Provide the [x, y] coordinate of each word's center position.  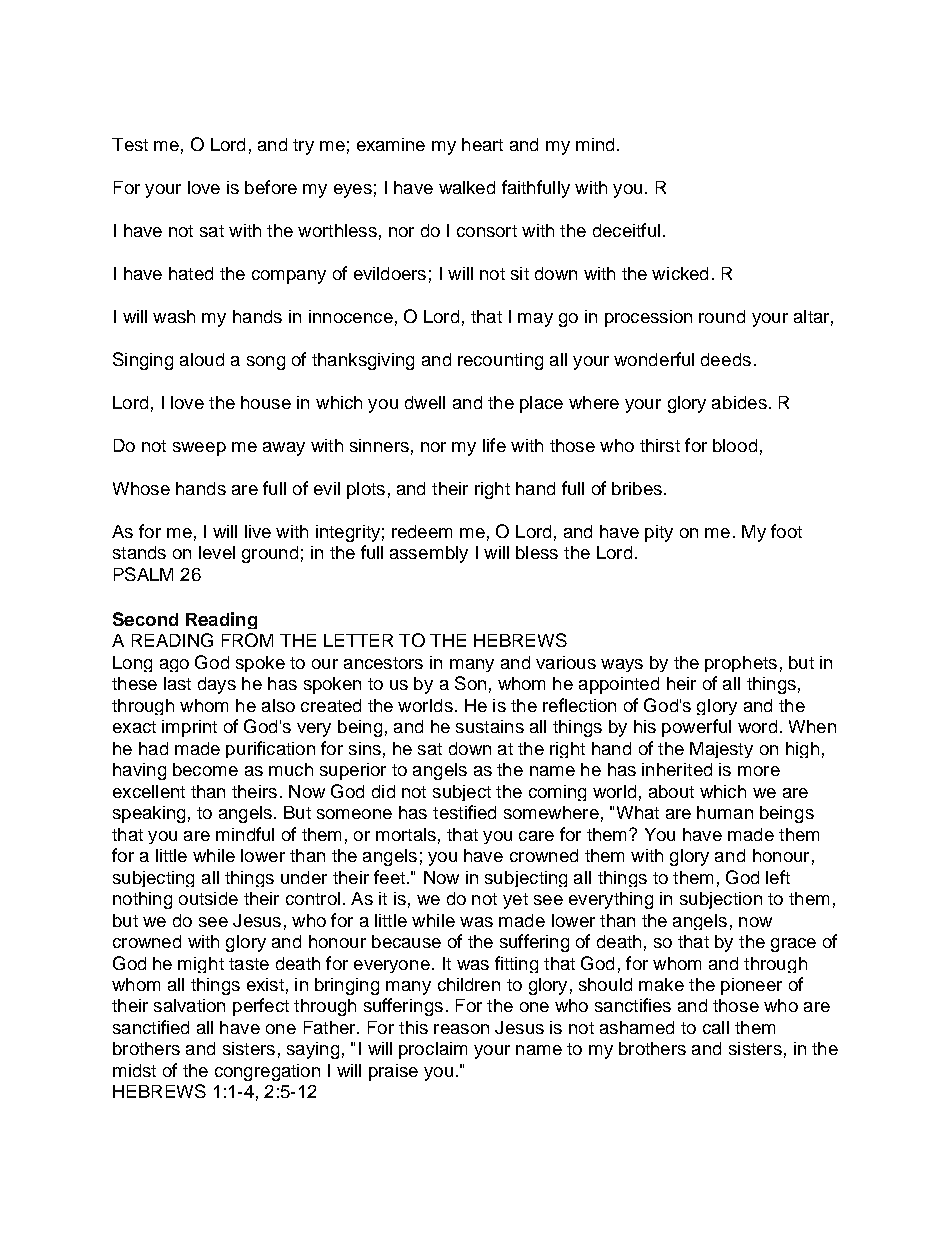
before [271, 187]
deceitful [626, 230]
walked [467, 187]
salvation [189, 1005]
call [716, 1027]
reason [461, 1029]
